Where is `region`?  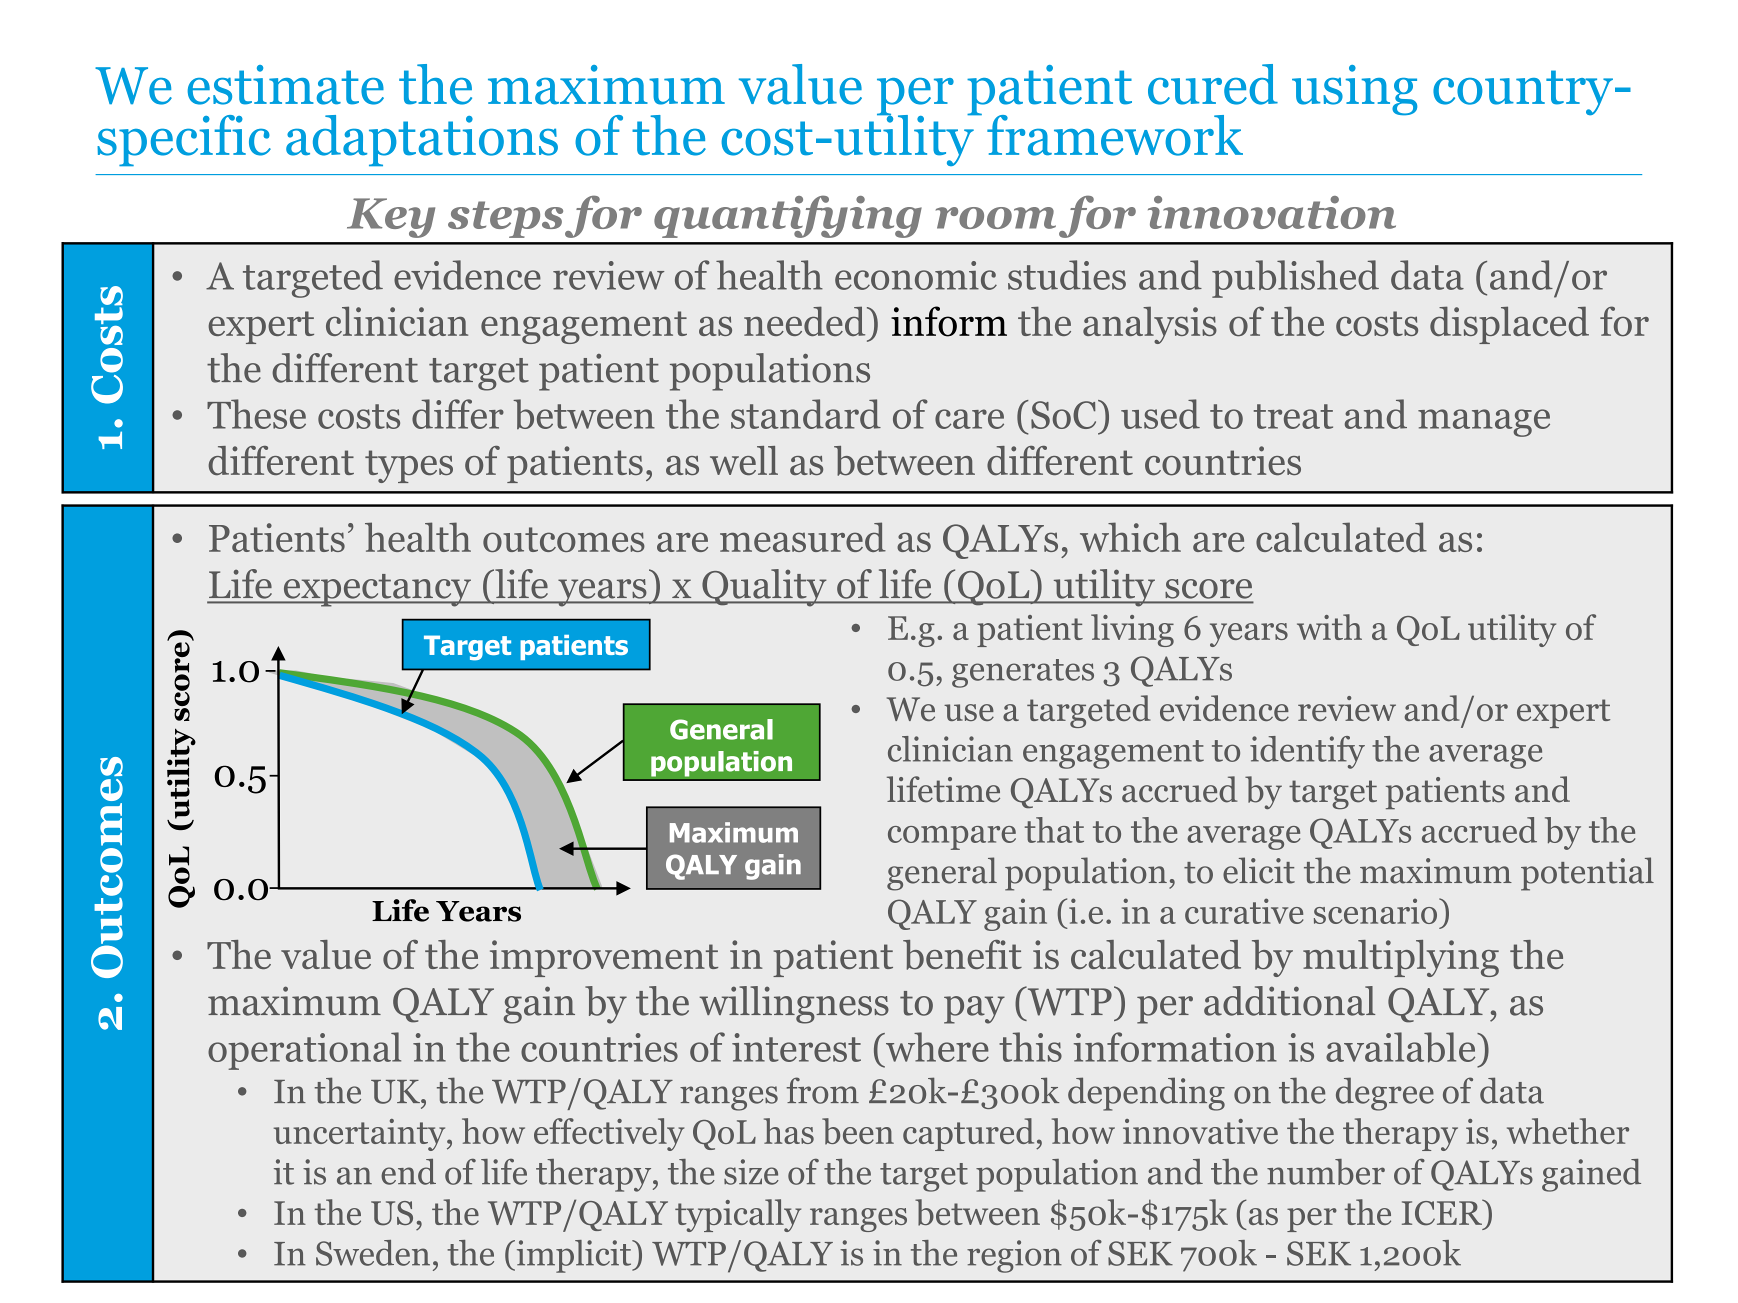
region is located at coordinates (1014, 1256).
